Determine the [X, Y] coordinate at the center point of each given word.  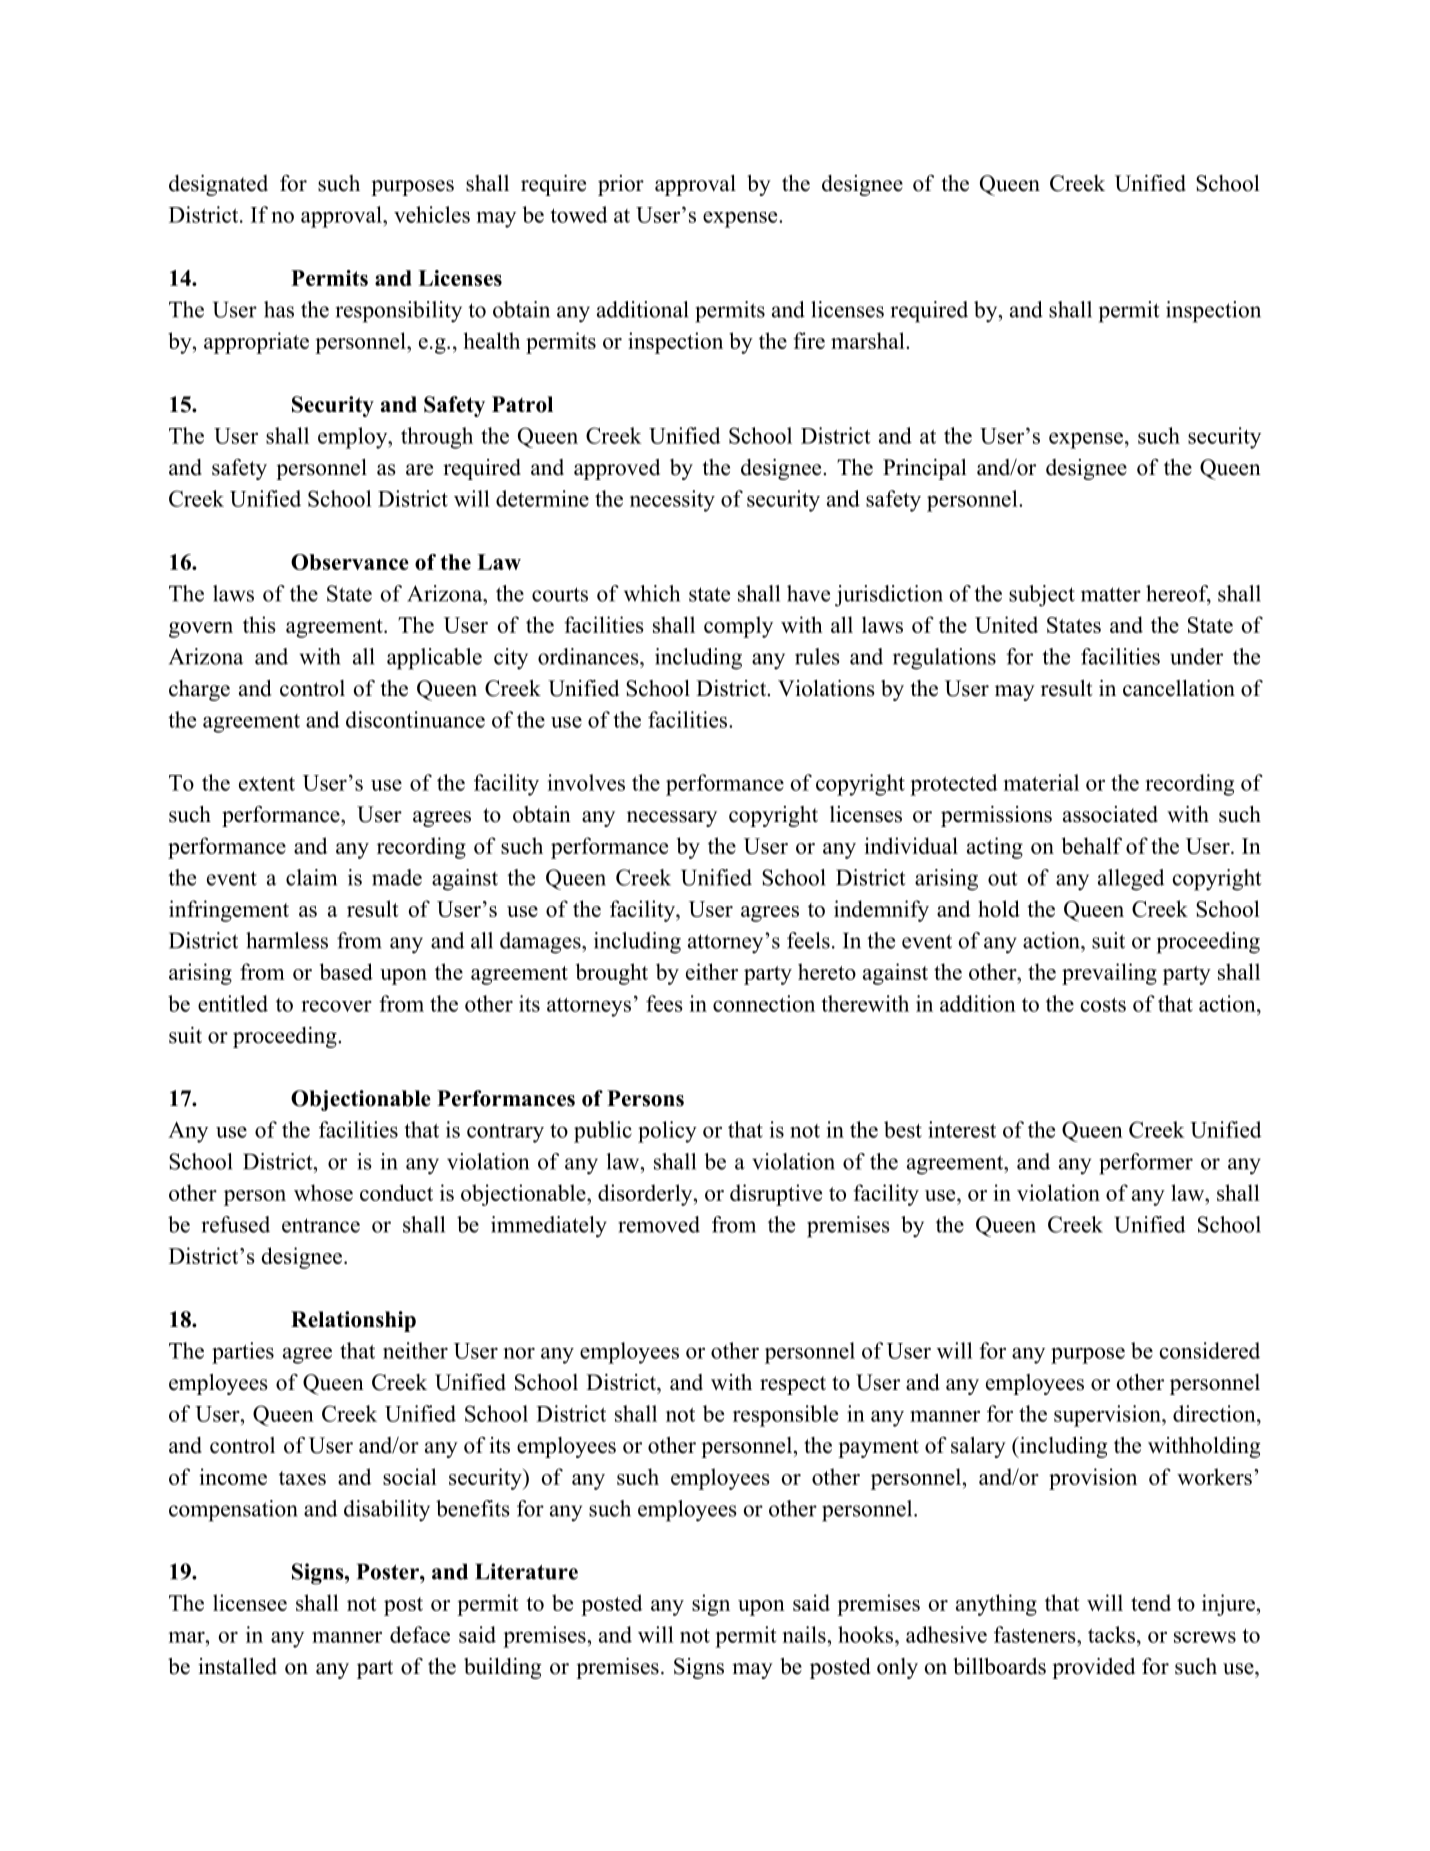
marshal [869, 340]
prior [621, 185]
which [652, 593]
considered [1210, 1350]
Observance [350, 562]
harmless [287, 940]
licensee [250, 1602]
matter [1111, 594]
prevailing [1109, 974]
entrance [321, 1225]
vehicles [432, 214]
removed [659, 1224]
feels [808, 940]
